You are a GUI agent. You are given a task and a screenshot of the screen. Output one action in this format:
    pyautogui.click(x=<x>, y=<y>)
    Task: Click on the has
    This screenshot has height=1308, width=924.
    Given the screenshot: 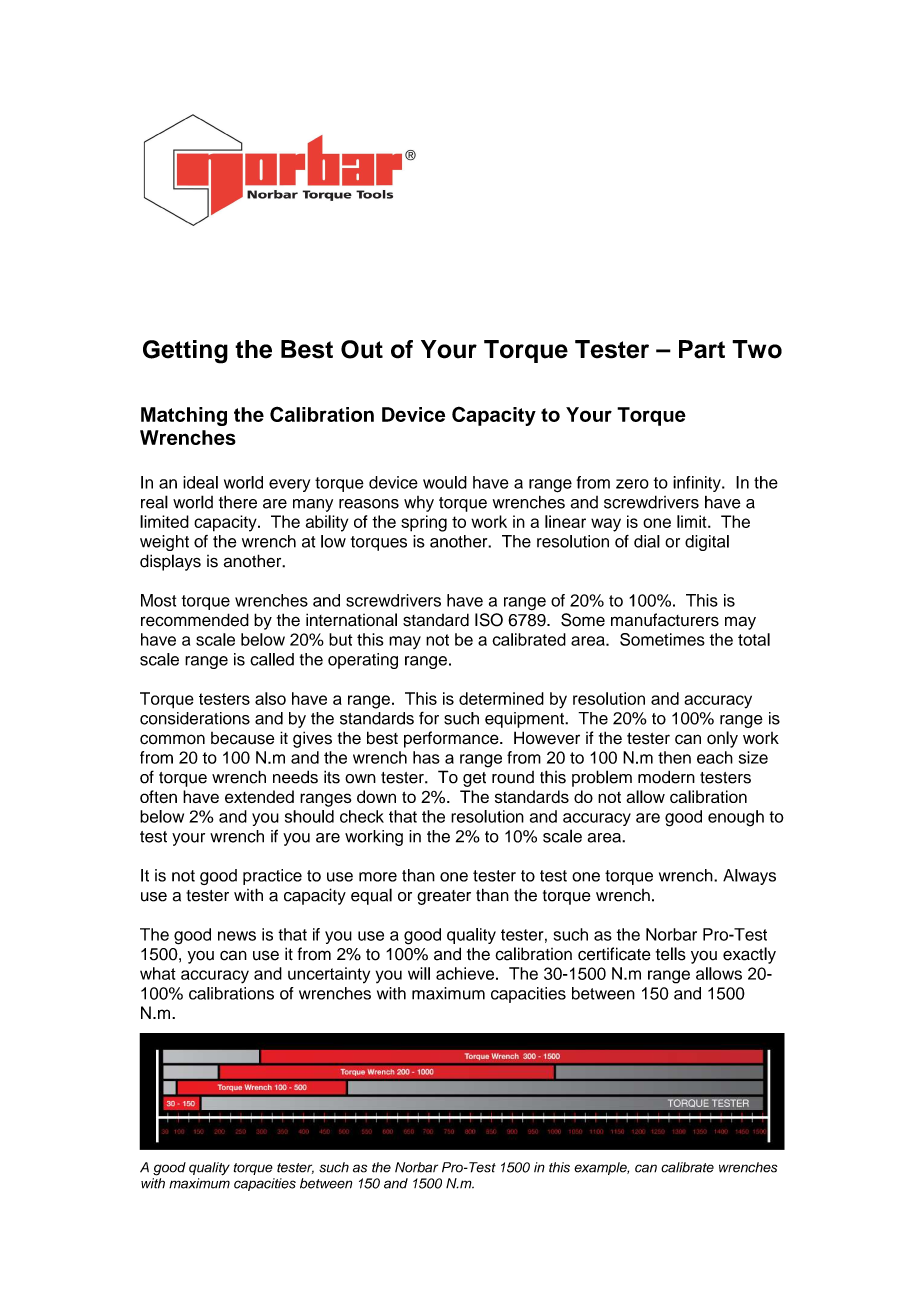 What is the action you would take?
    pyautogui.click(x=426, y=757)
